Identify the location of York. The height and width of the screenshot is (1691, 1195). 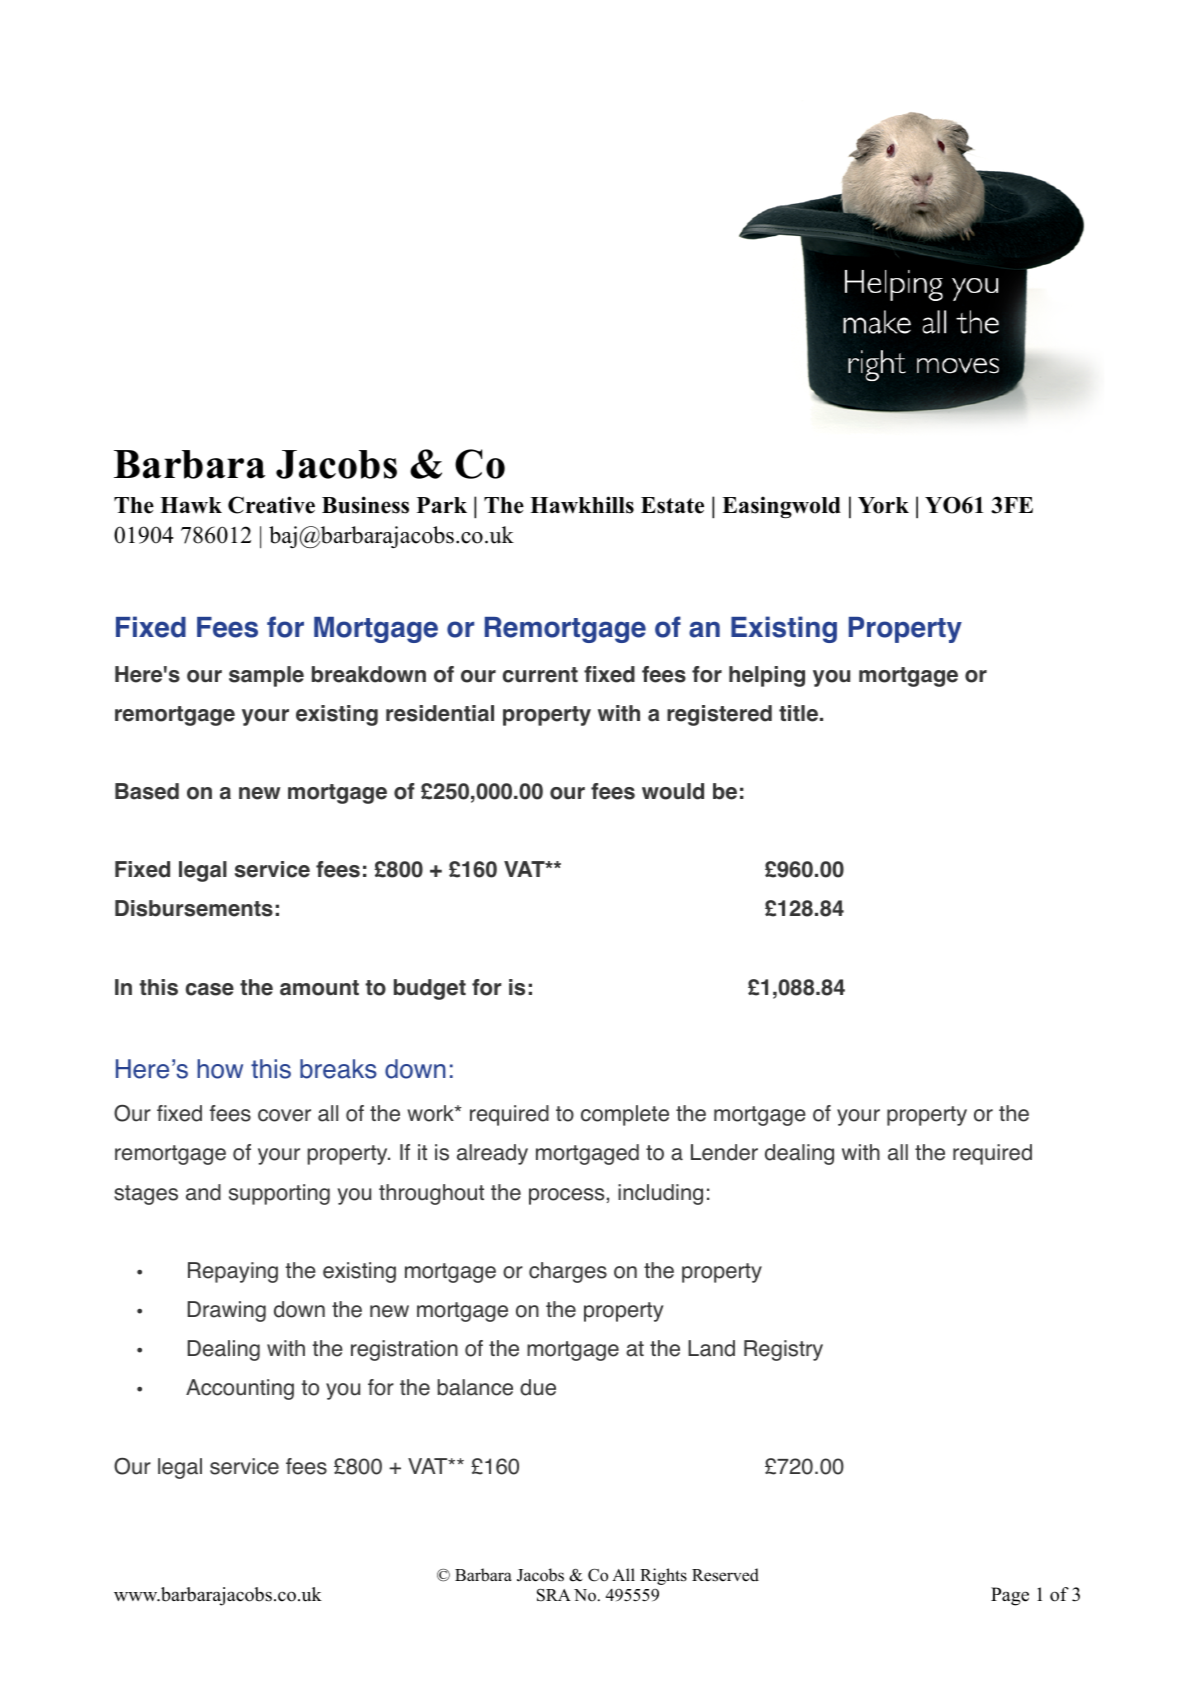
(883, 505).
